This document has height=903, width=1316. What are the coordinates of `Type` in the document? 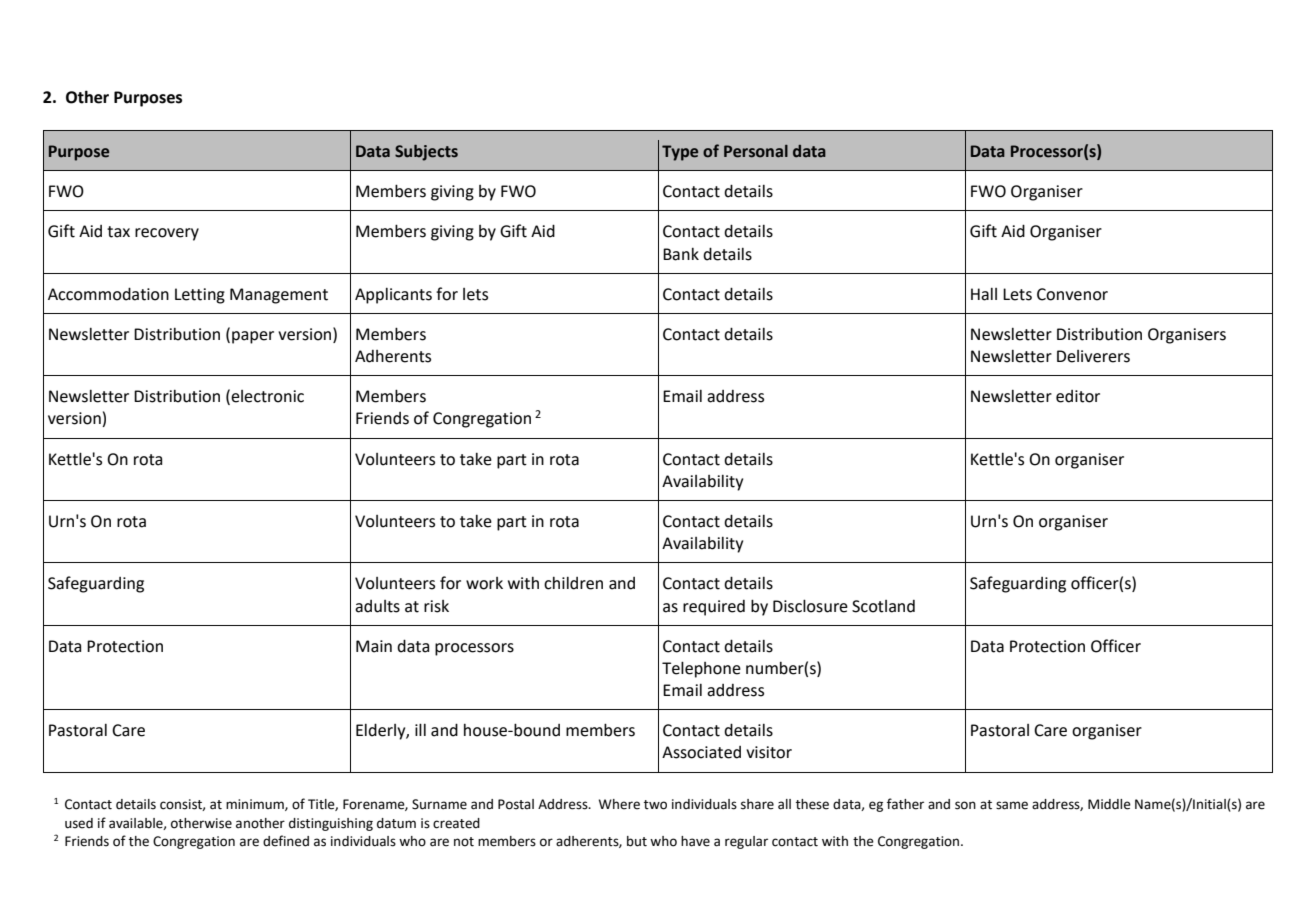 It's located at (680, 153).
